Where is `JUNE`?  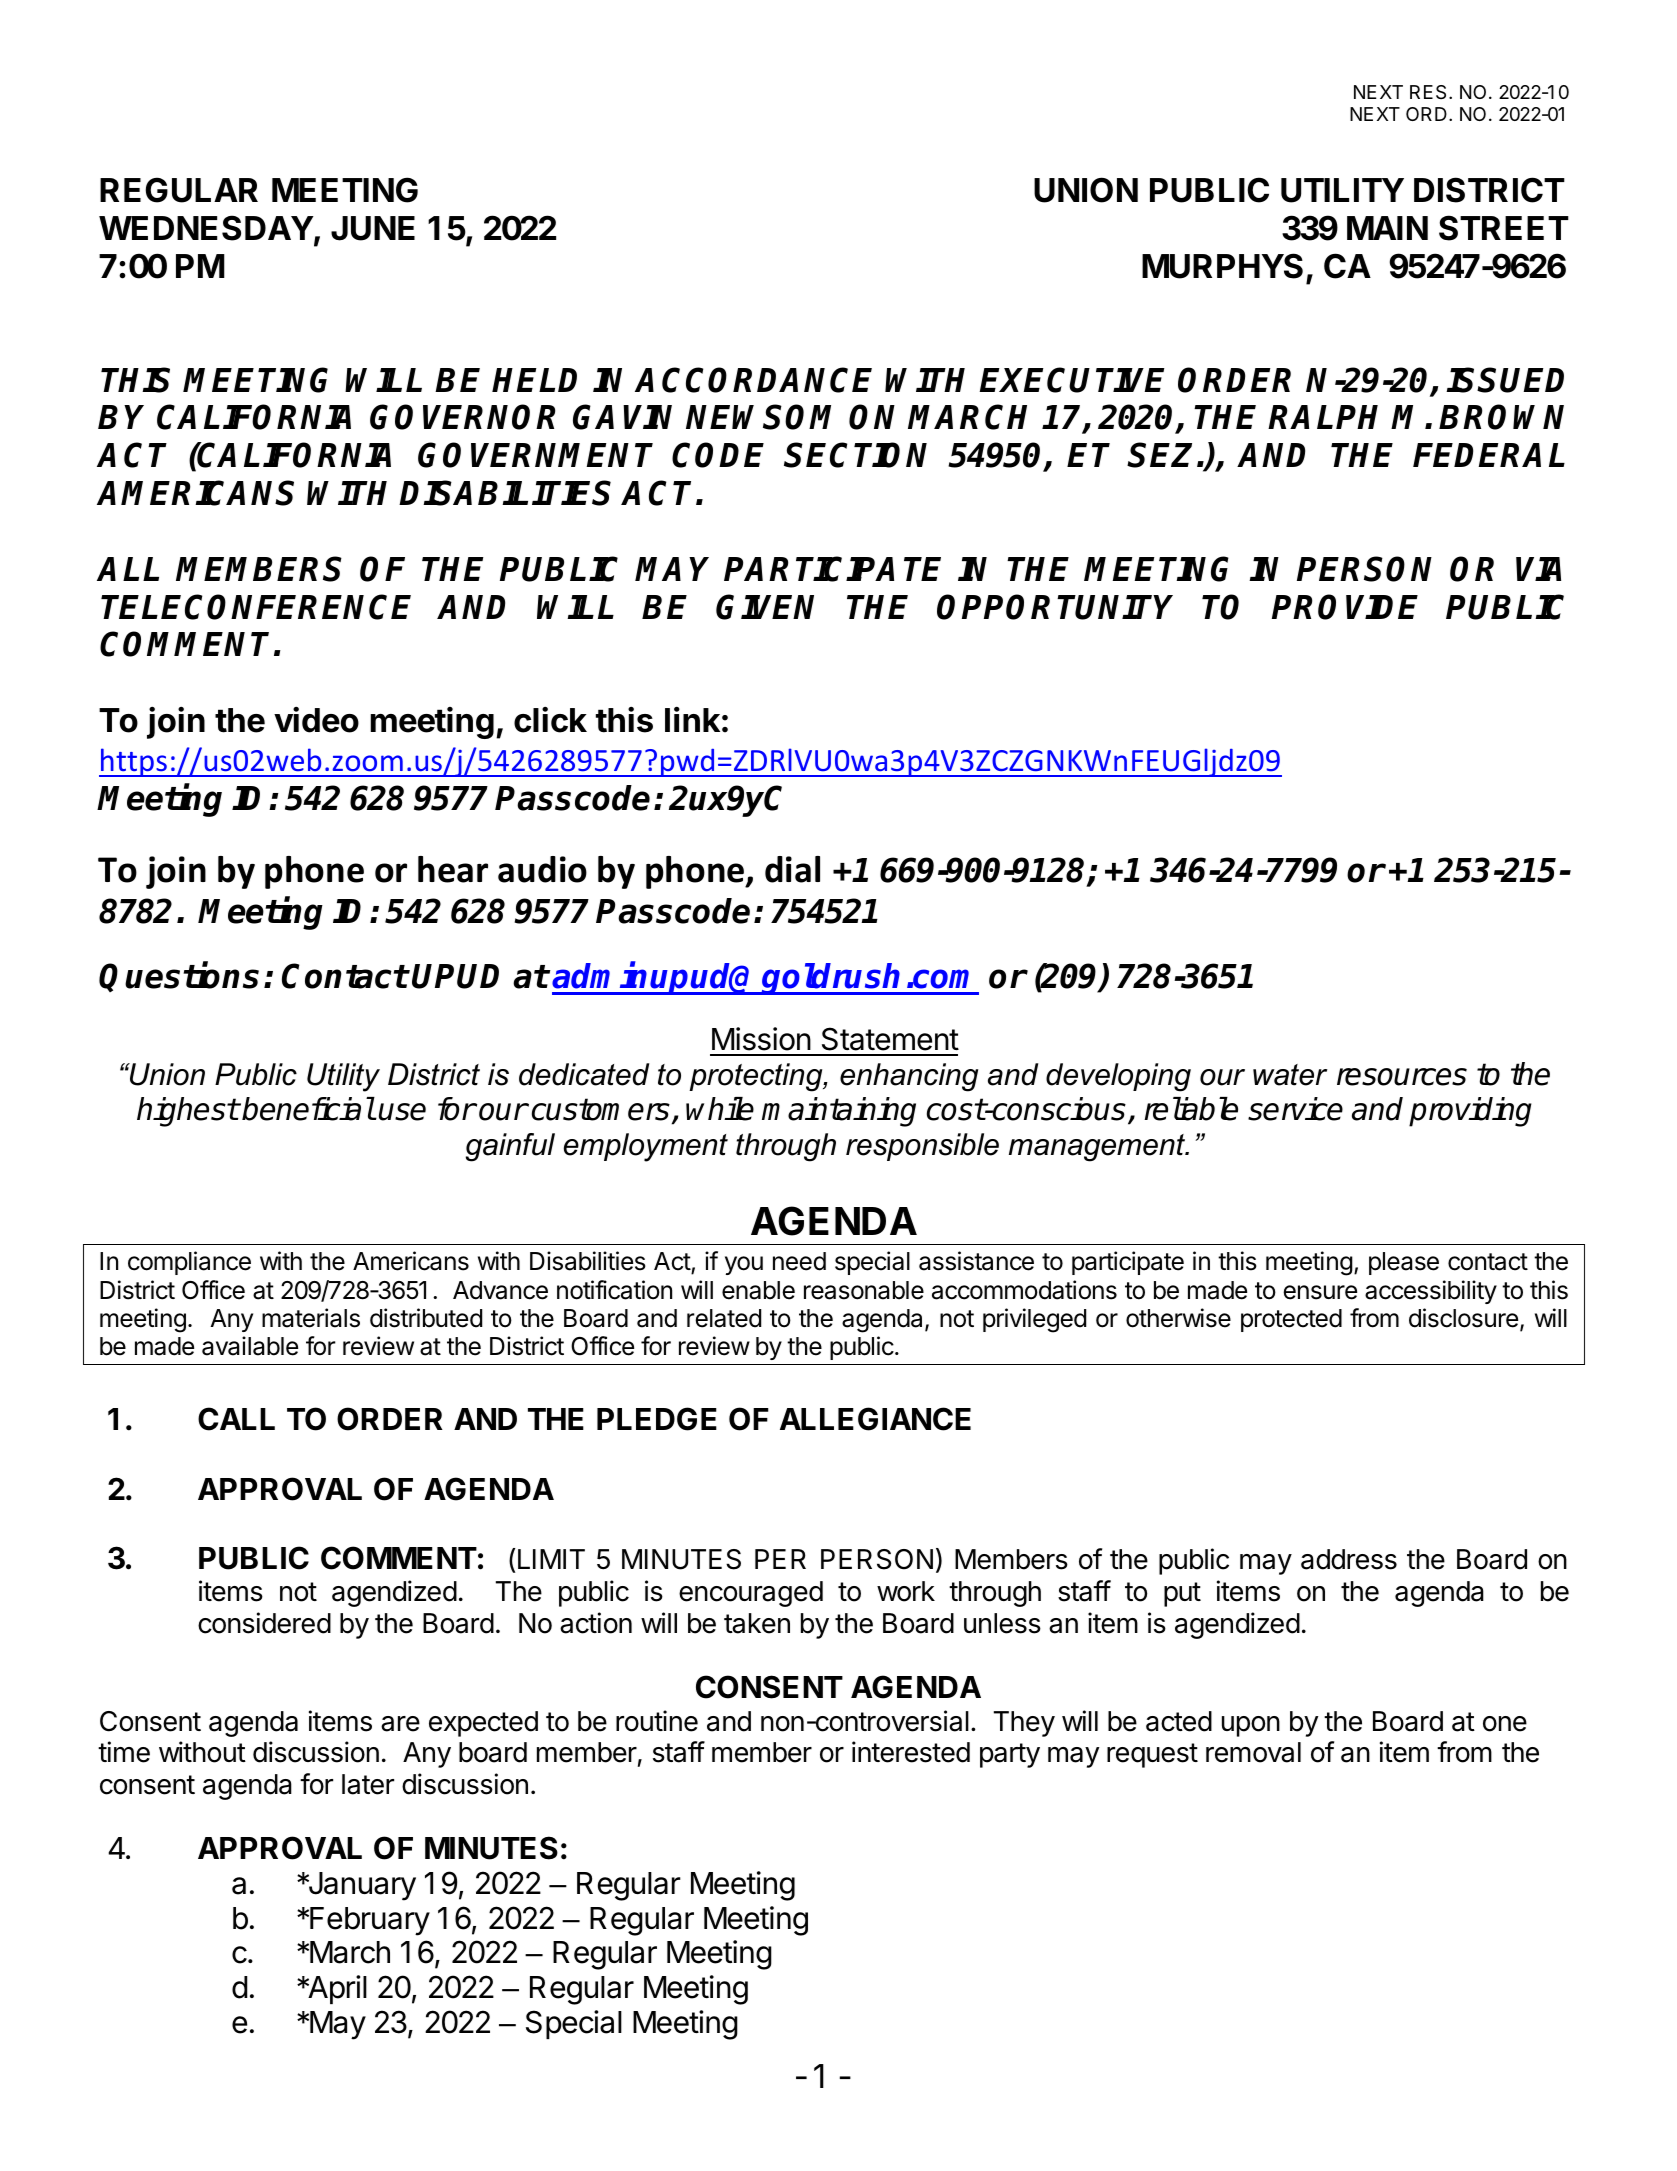
JUNE is located at coordinates (373, 228).
